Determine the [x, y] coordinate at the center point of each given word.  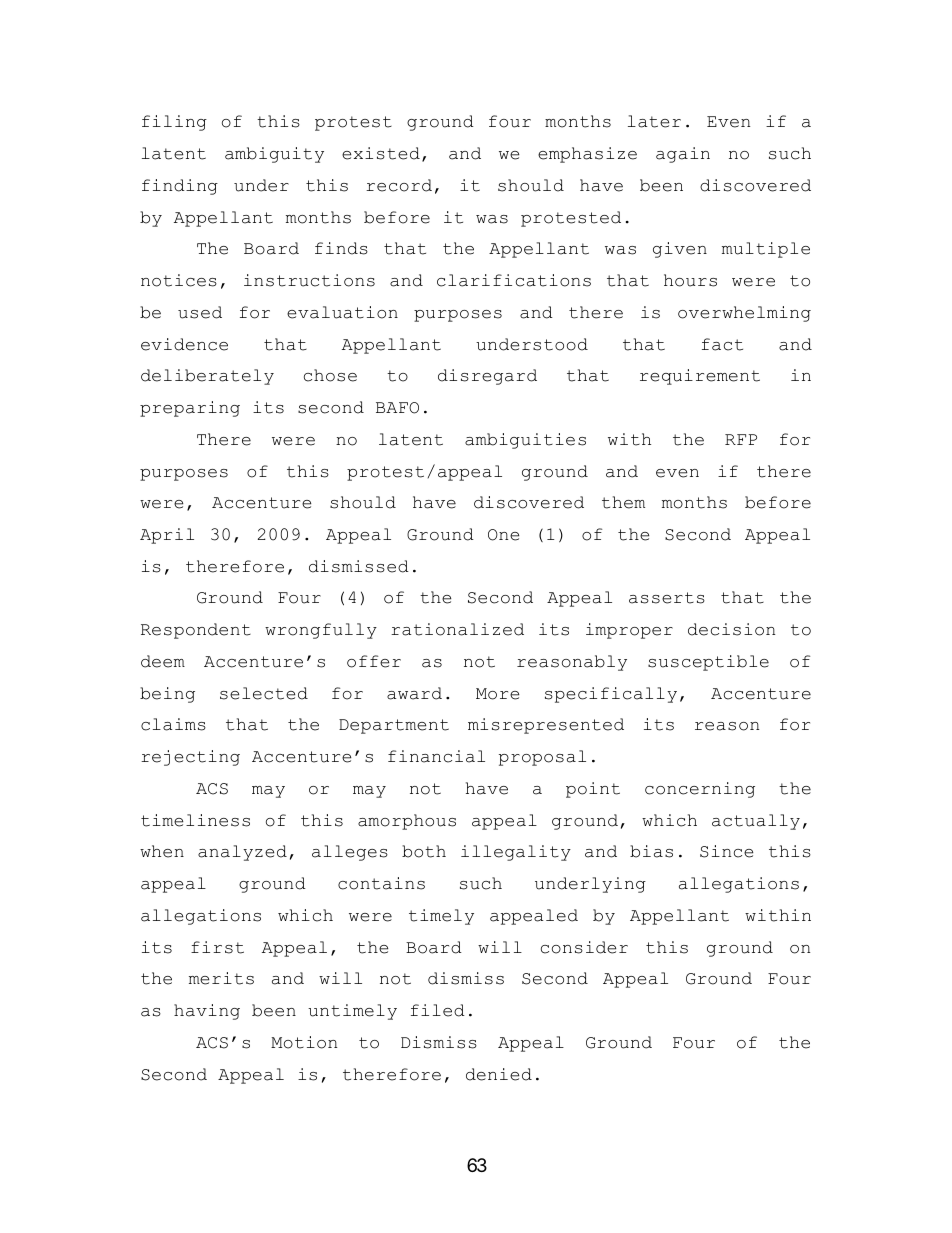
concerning [700, 790]
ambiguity [274, 155]
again [683, 155]
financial [436, 756]
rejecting [190, 758]
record [399, 185]
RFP [741, 439]
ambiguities [525, 441]
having [207, 1012]
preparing [190, 409]
